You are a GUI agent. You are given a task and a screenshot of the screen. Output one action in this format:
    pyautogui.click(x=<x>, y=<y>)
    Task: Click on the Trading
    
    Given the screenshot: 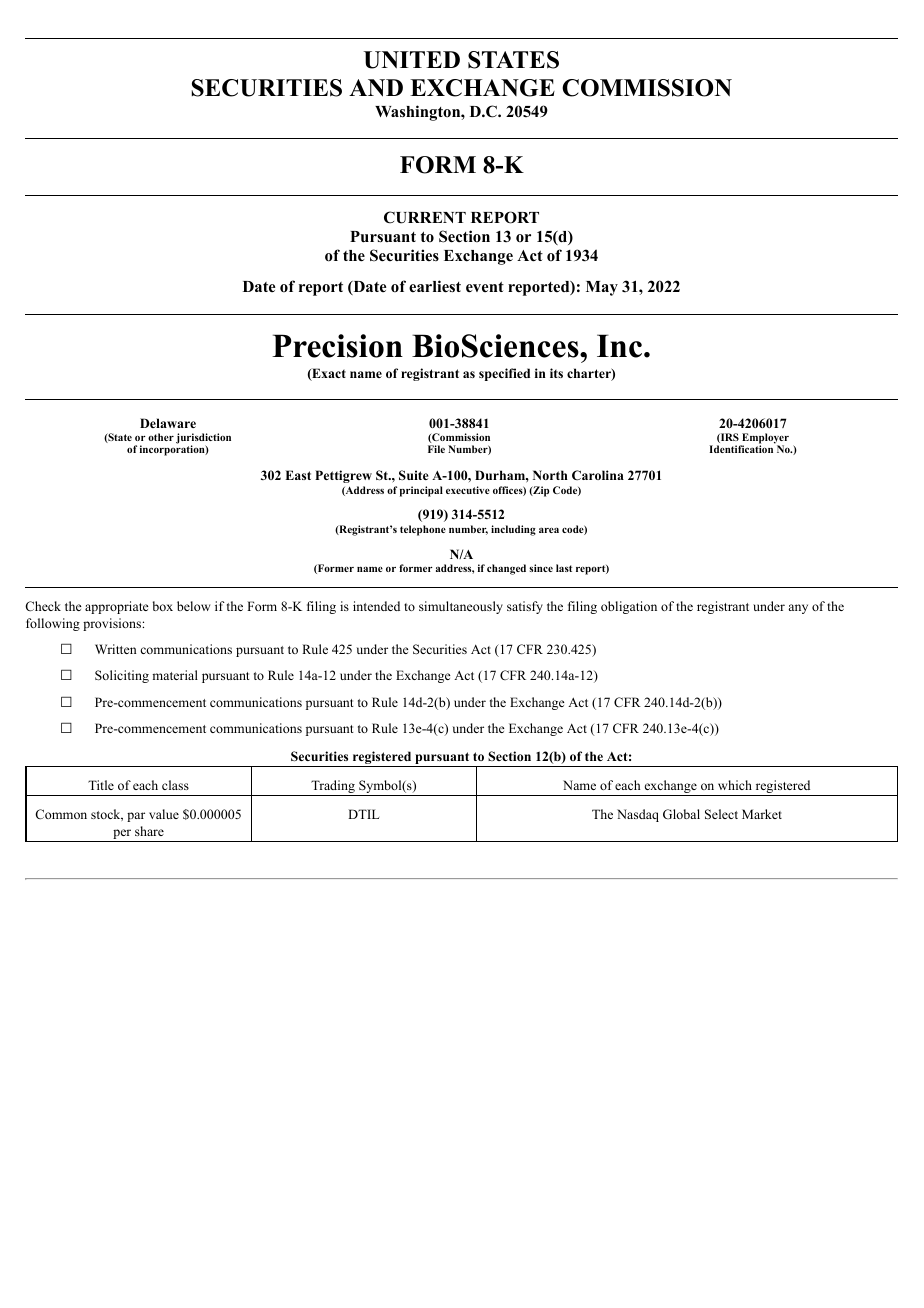 What is the action you would take?
    pyautogui.click(x=333, y=788)
